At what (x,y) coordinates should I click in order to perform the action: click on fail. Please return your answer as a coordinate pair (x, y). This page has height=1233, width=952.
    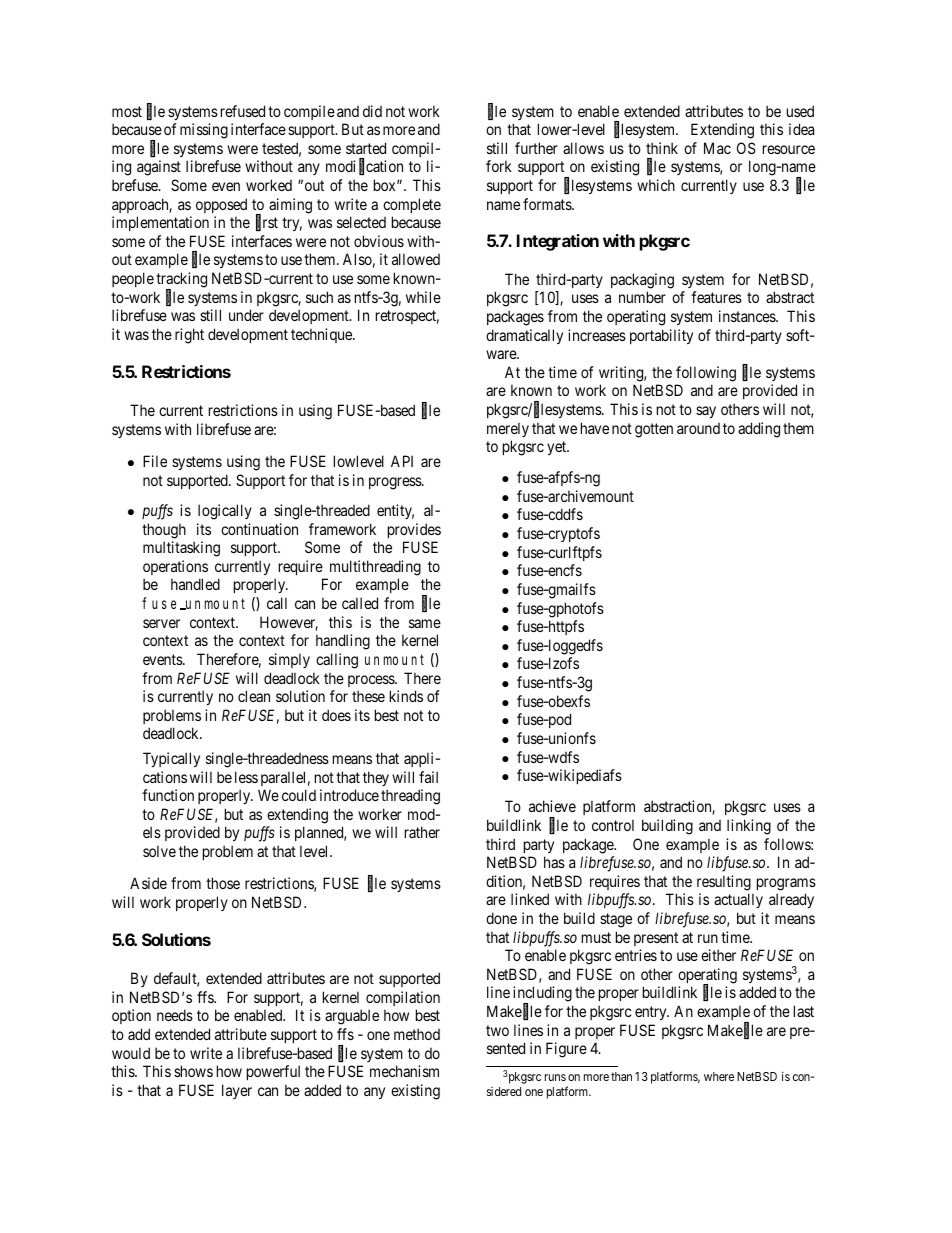
    Looking at the image, I should click on (428, 777).
